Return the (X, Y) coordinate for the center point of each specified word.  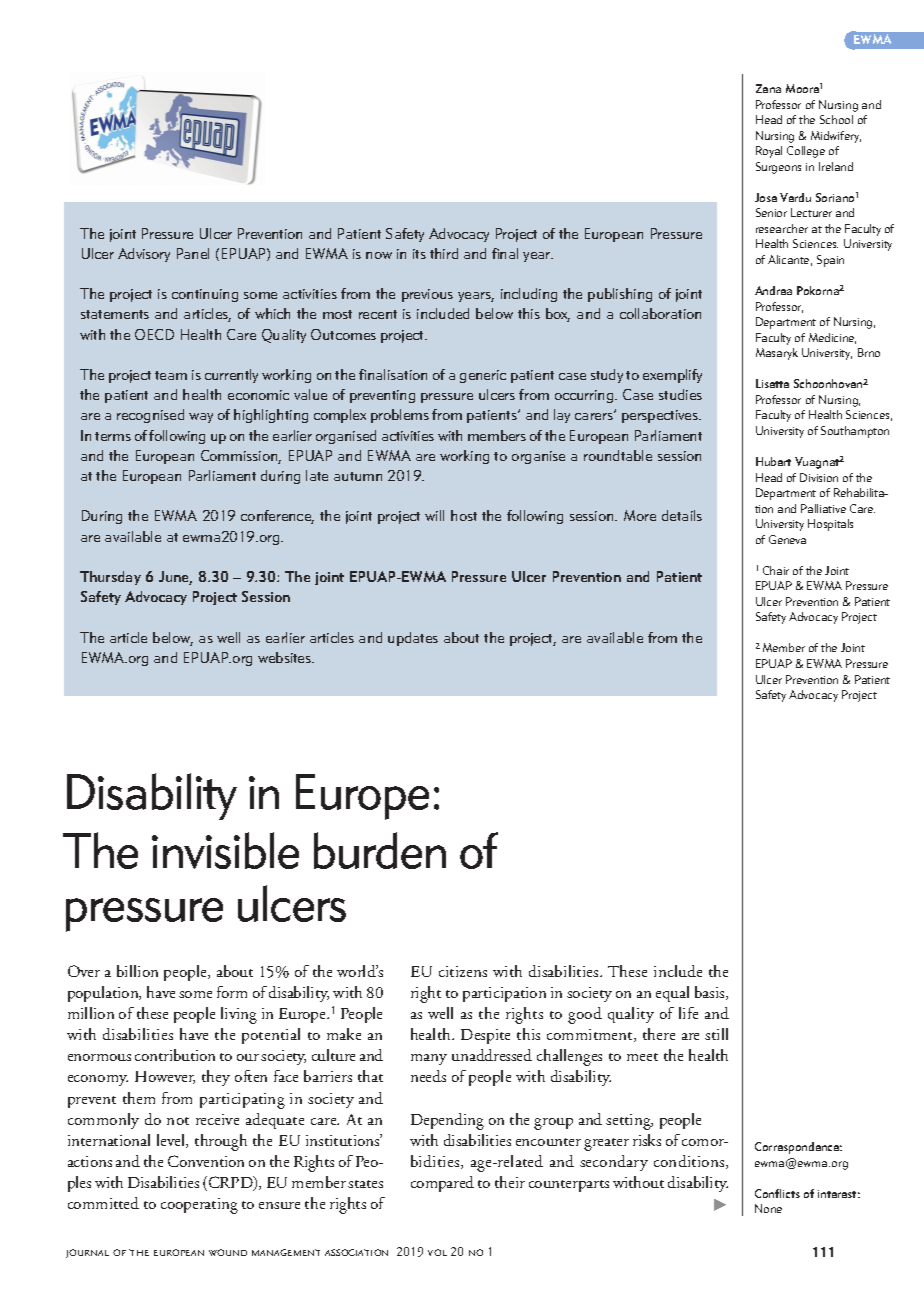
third (444, 253)
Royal (769, 152)
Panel (193, 253)
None (768, 1208)
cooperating (199, 1206)
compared (442, 1184)
